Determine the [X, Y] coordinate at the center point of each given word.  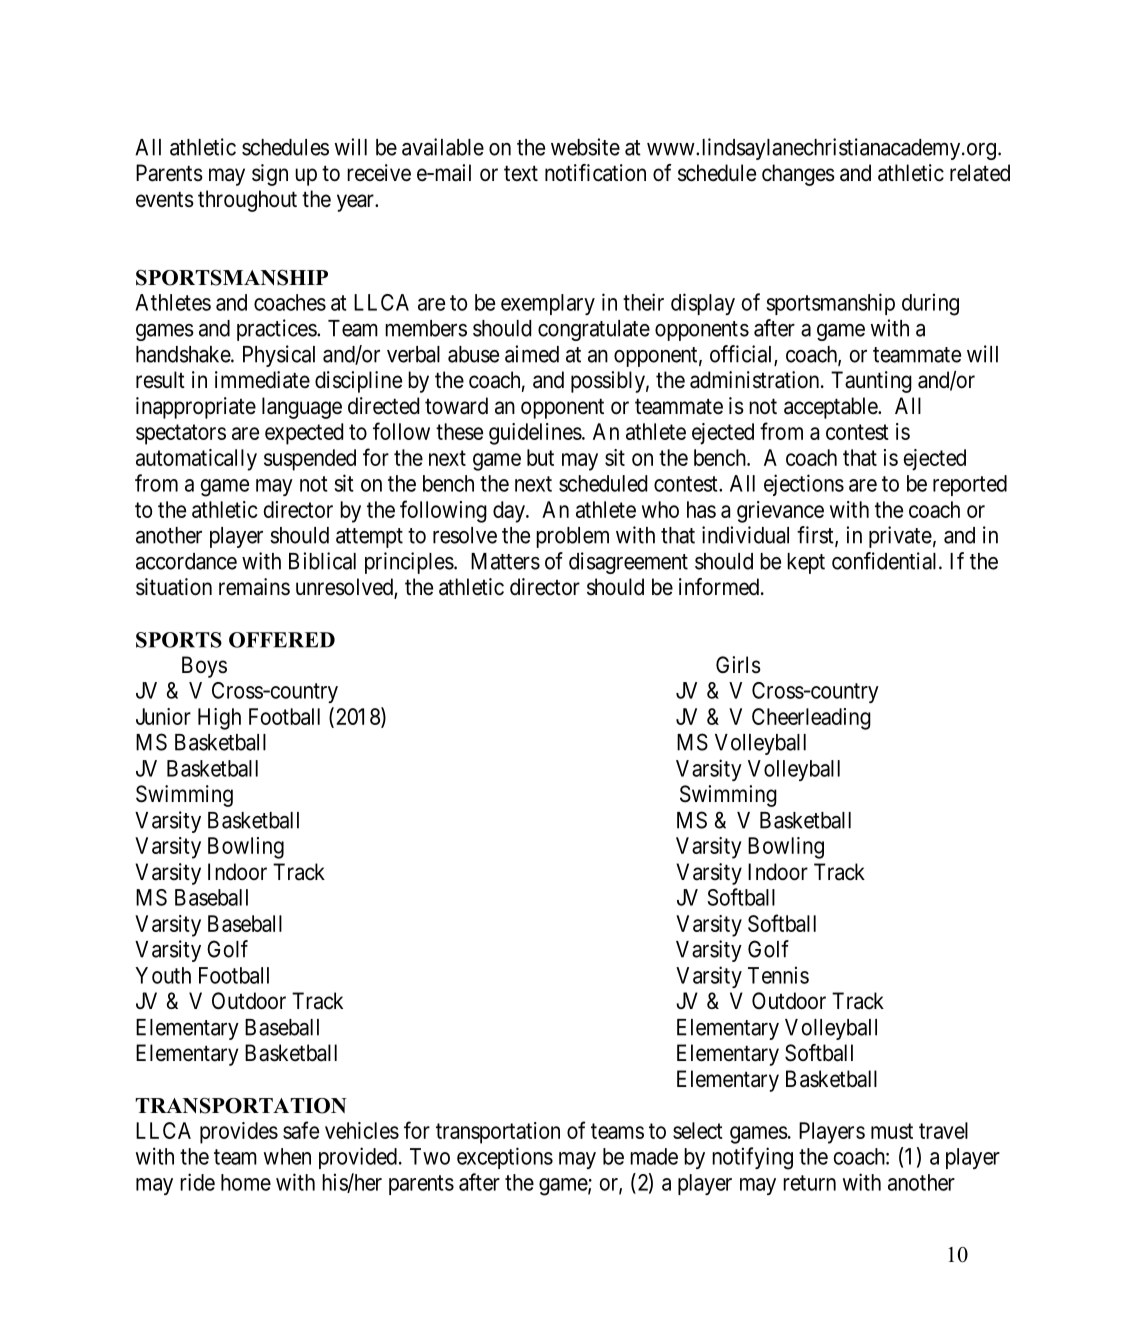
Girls [738, 665]
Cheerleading [811, 719]
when [287, 1156]
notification [595, 173]
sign [270, 175]
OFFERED [282, 640]
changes [798, 175]
